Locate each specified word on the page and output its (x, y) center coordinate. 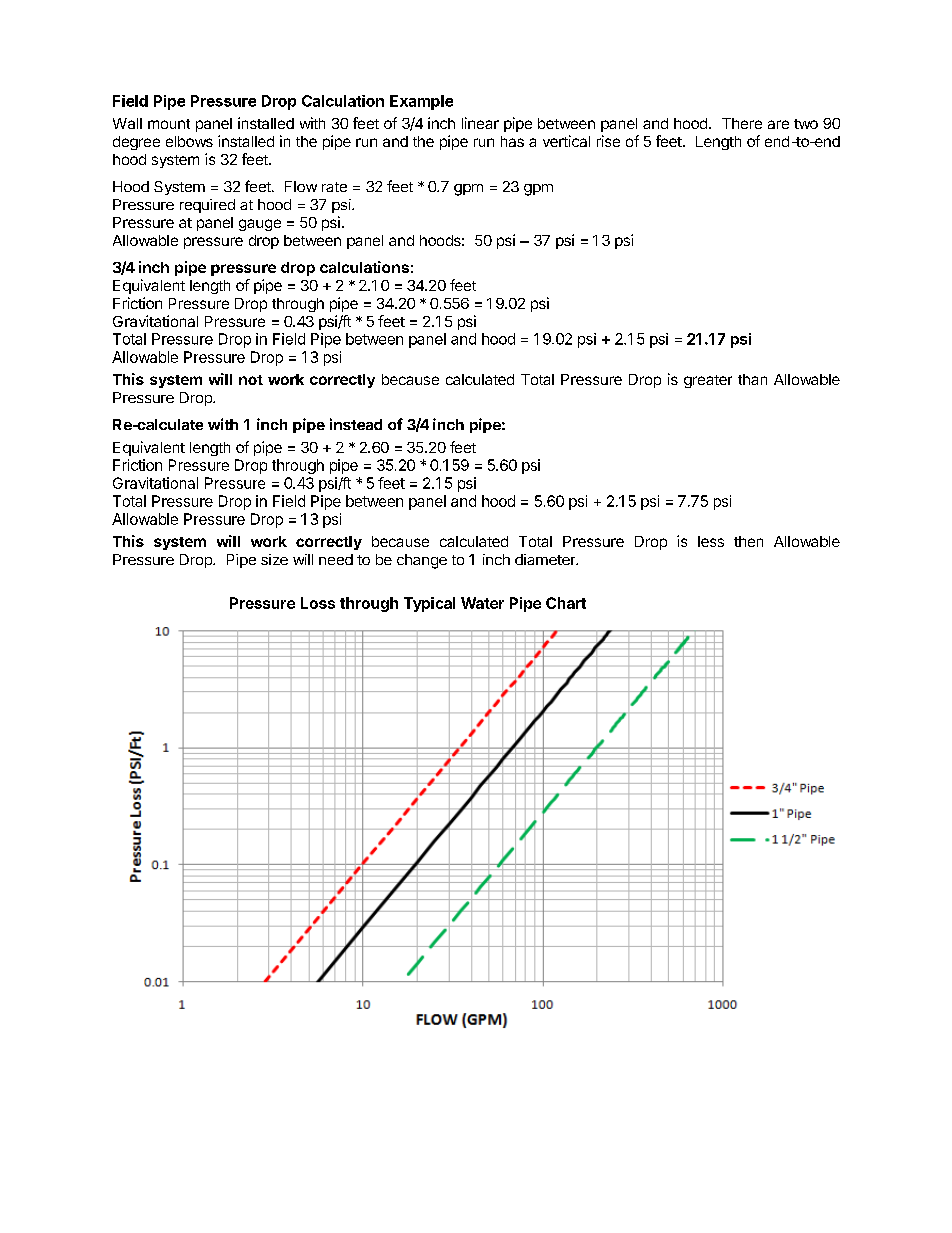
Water (482, 603)
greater (708, 381)
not (251, 380)
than (752, 379)
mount (169, 124)
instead (356, 424)
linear (480, 123)
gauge (260, 225)
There (742, 123)
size (274, 559)
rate (334, 187)
